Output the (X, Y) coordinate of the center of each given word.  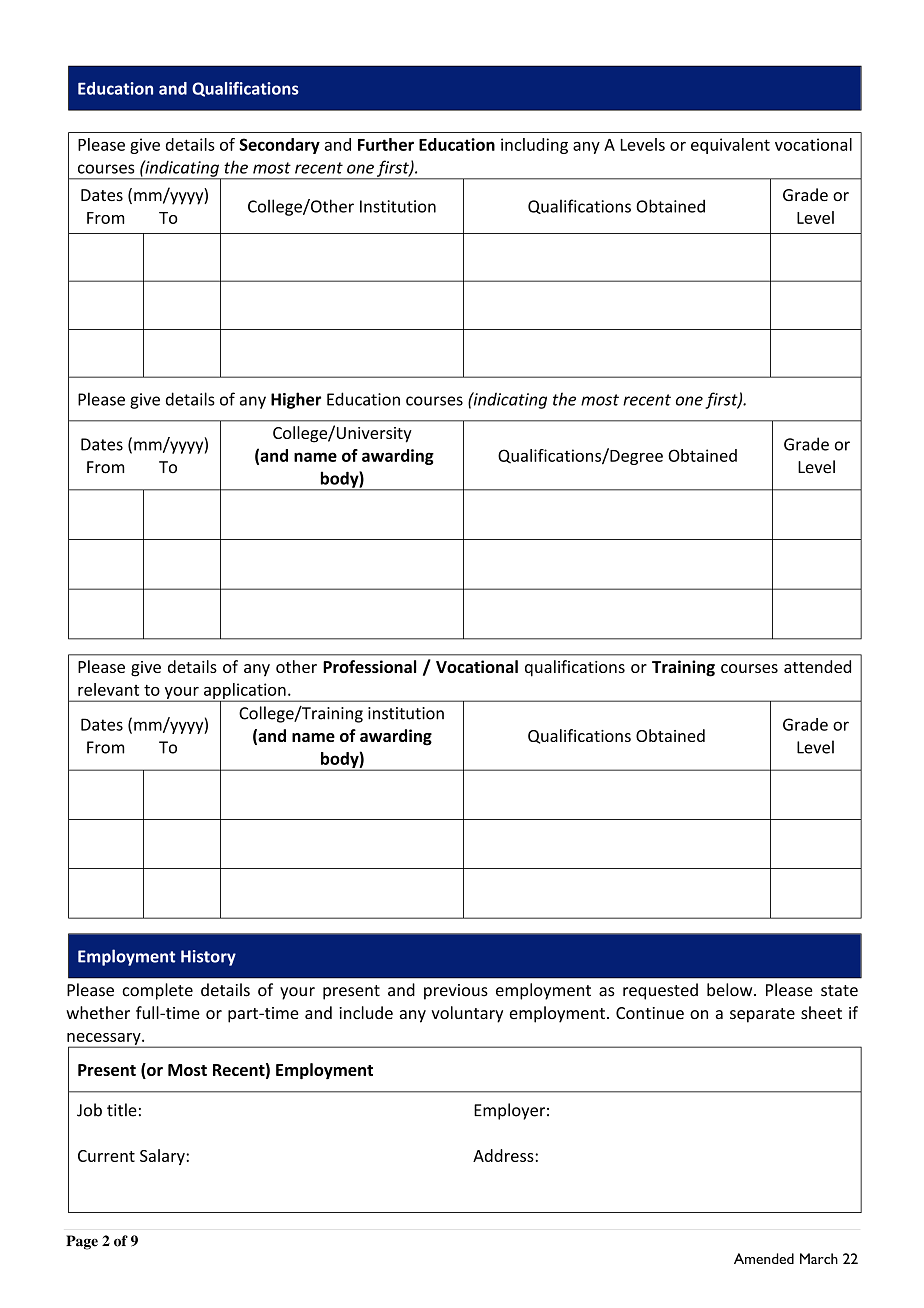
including (534, 146)
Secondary (279, 146)
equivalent (730, 146)
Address (504, 1155)
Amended (764, 1258)
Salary (163, 1157)
